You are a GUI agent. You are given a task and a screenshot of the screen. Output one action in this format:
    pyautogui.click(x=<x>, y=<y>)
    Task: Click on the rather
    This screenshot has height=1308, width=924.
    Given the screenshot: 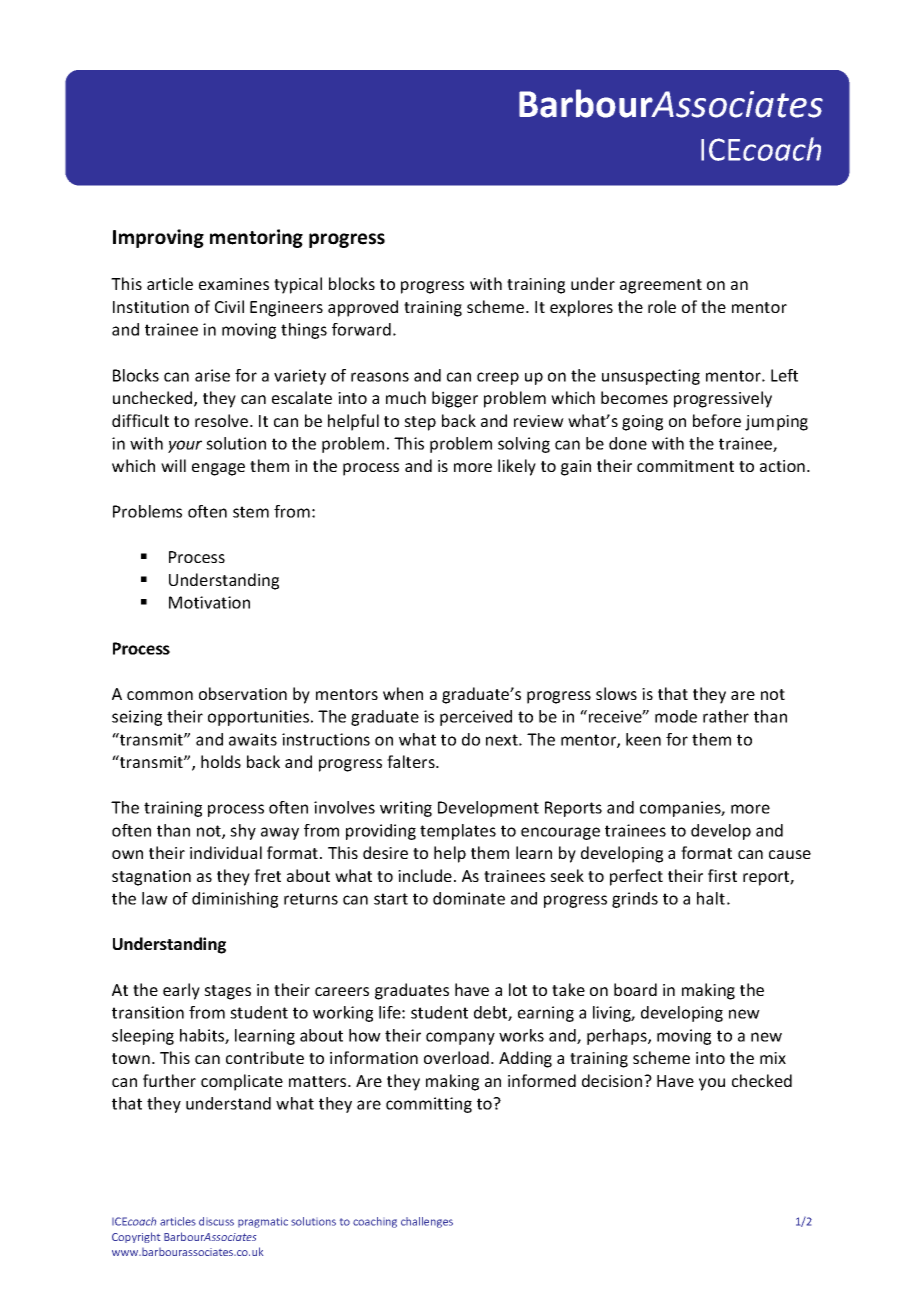 What is the action you would take?
    pyautogui.click(x=726, y=716)
